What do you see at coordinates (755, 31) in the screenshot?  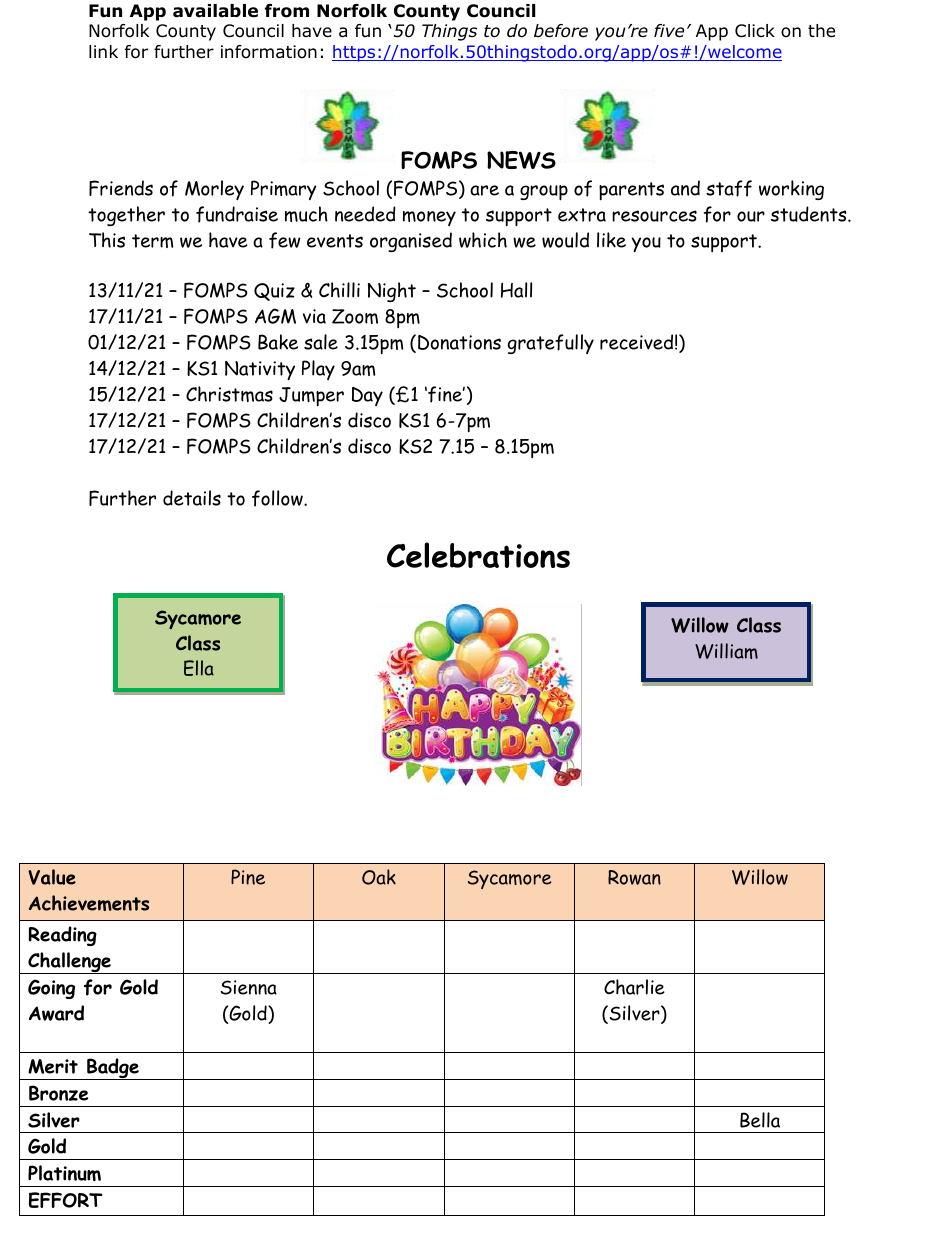 I see `Click` at bounding box center [755, 31].
